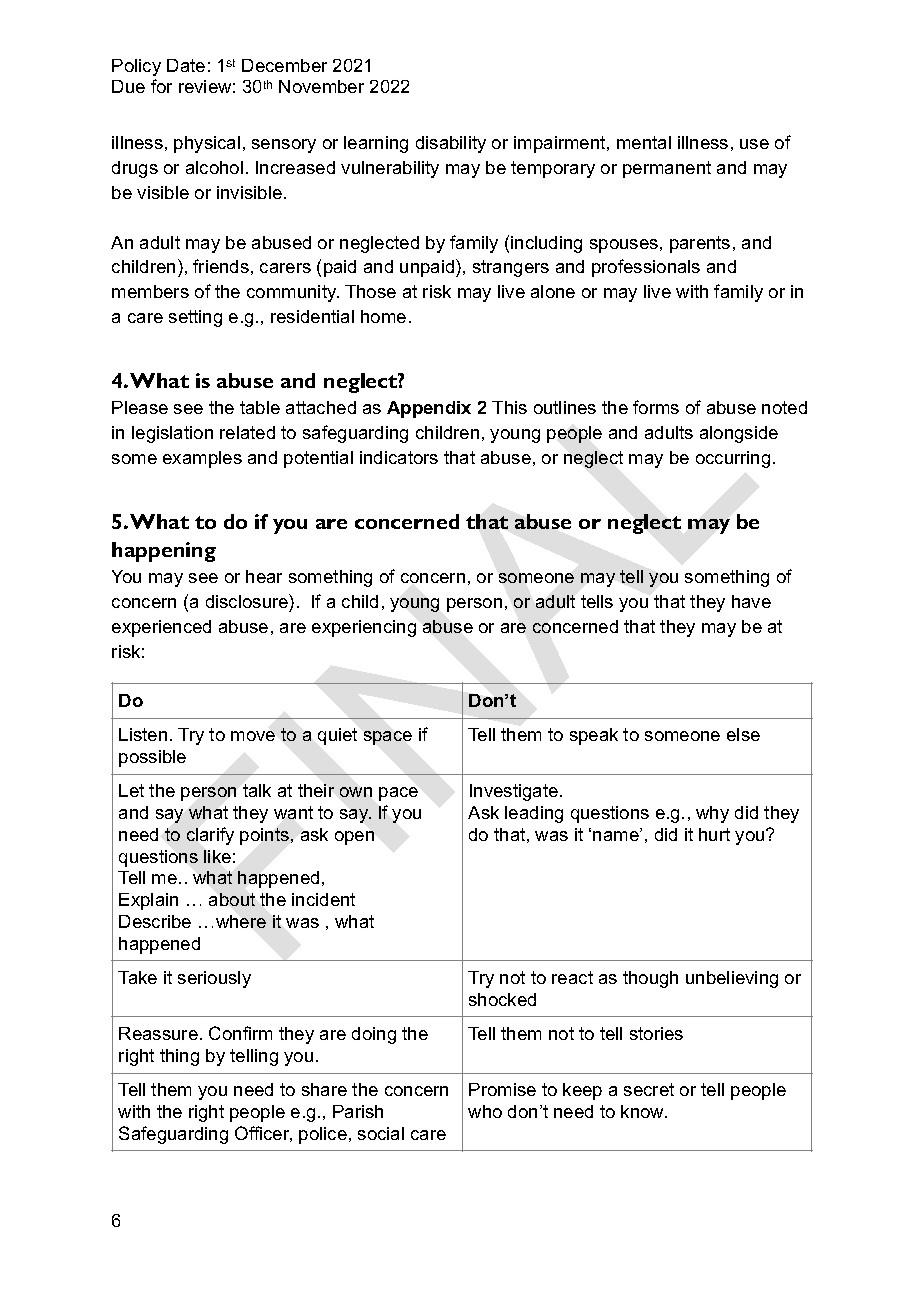 This screenshot has width=924, height=1308. Describe the element at coordinates (240, 1033) in the screenshot. I see `Confirm` at that location.
